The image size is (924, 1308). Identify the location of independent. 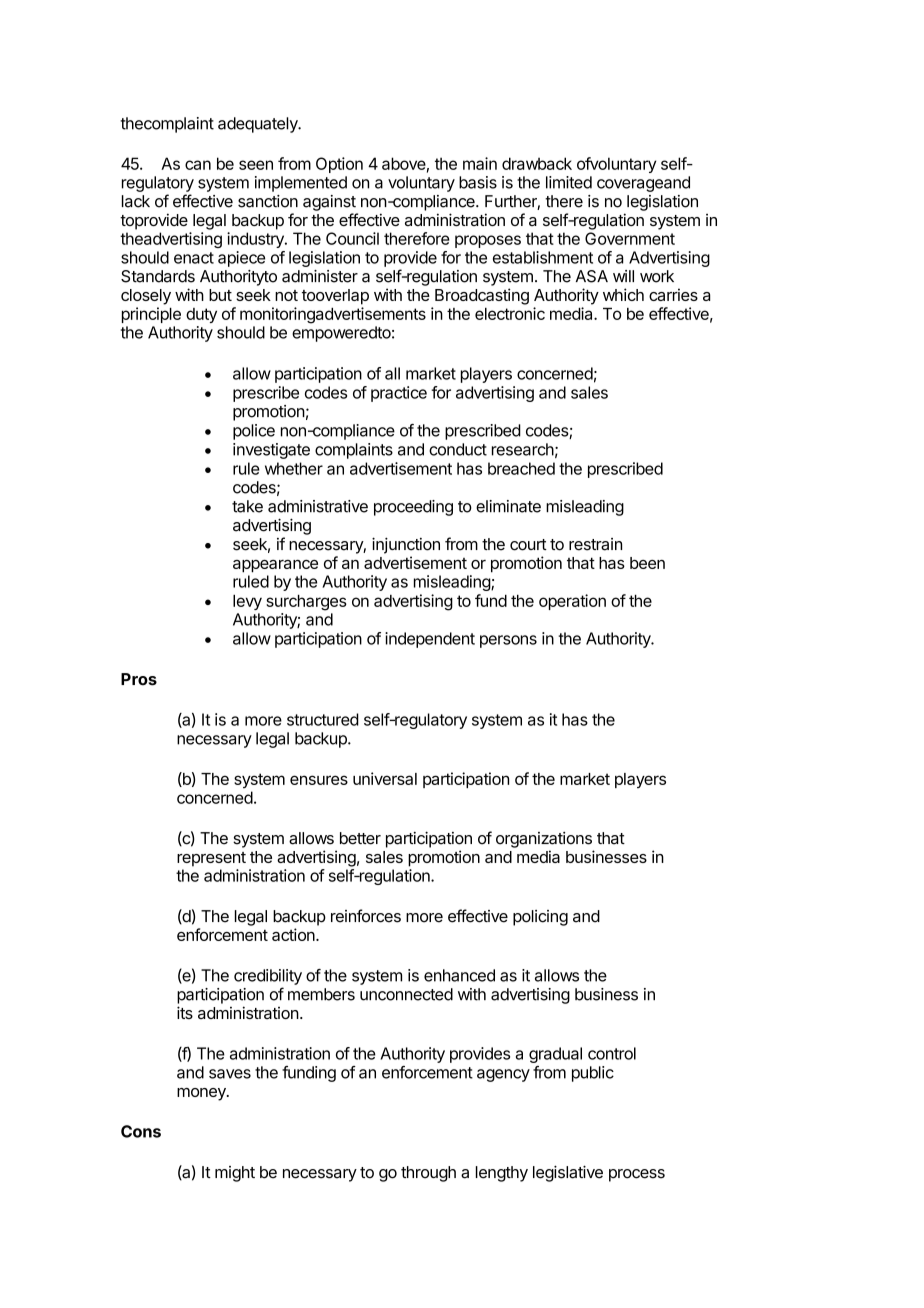
(430, 640).
